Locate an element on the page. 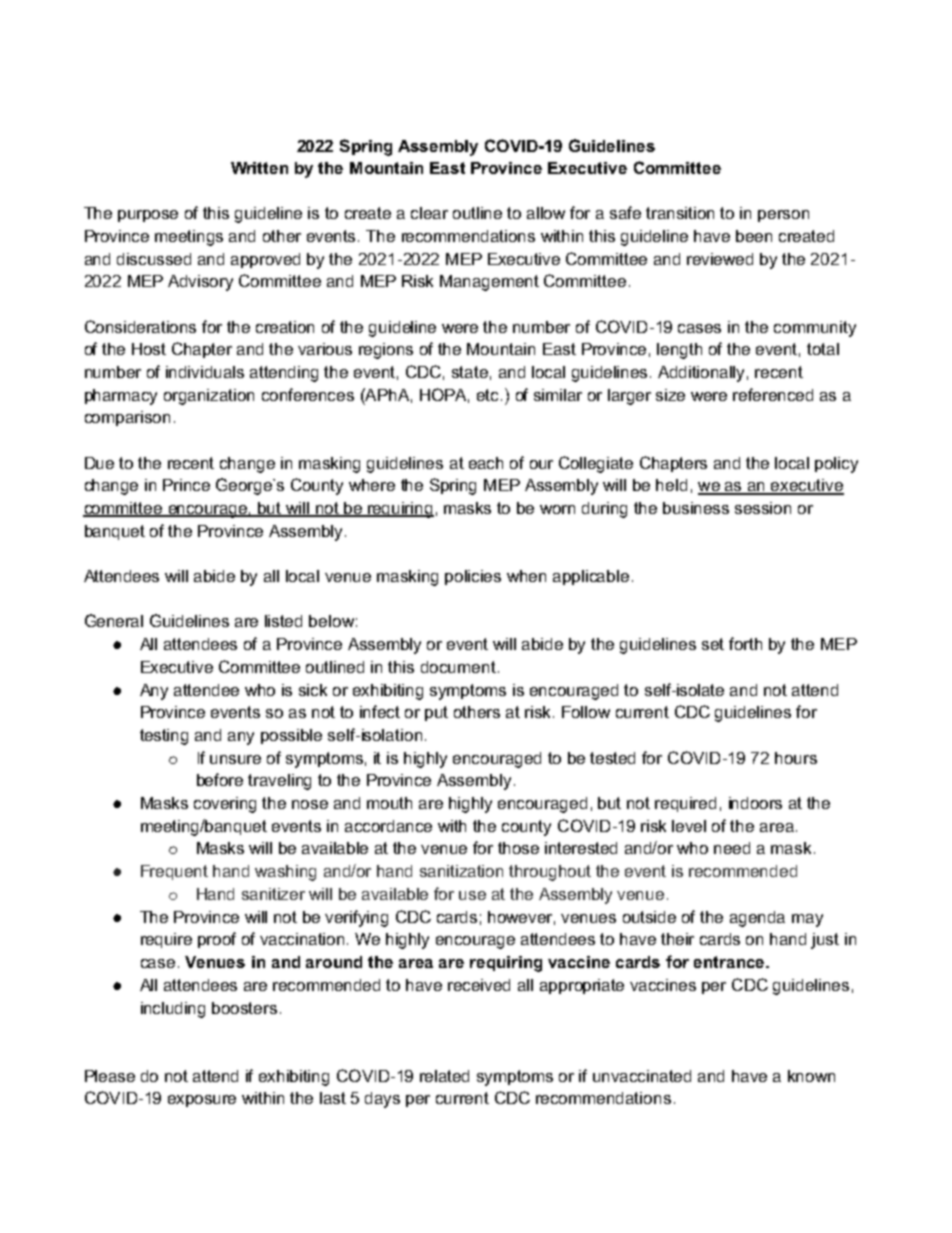 The width and height of the page is (952, 1233). clear is located at coordinates (429, 213).
